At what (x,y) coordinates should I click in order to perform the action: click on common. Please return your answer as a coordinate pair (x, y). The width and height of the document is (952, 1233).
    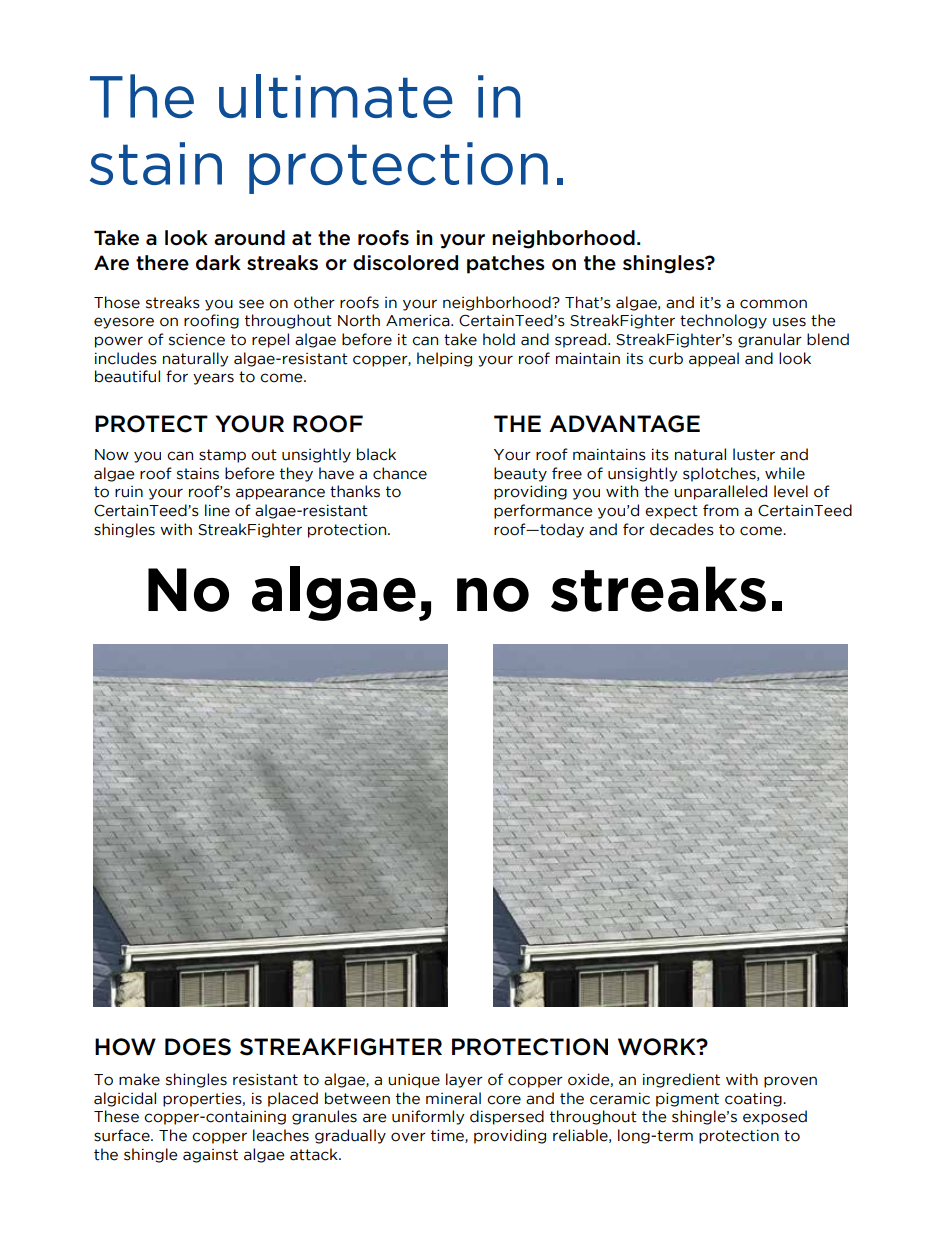
    Looking at the image, I should click on (773, 304).
